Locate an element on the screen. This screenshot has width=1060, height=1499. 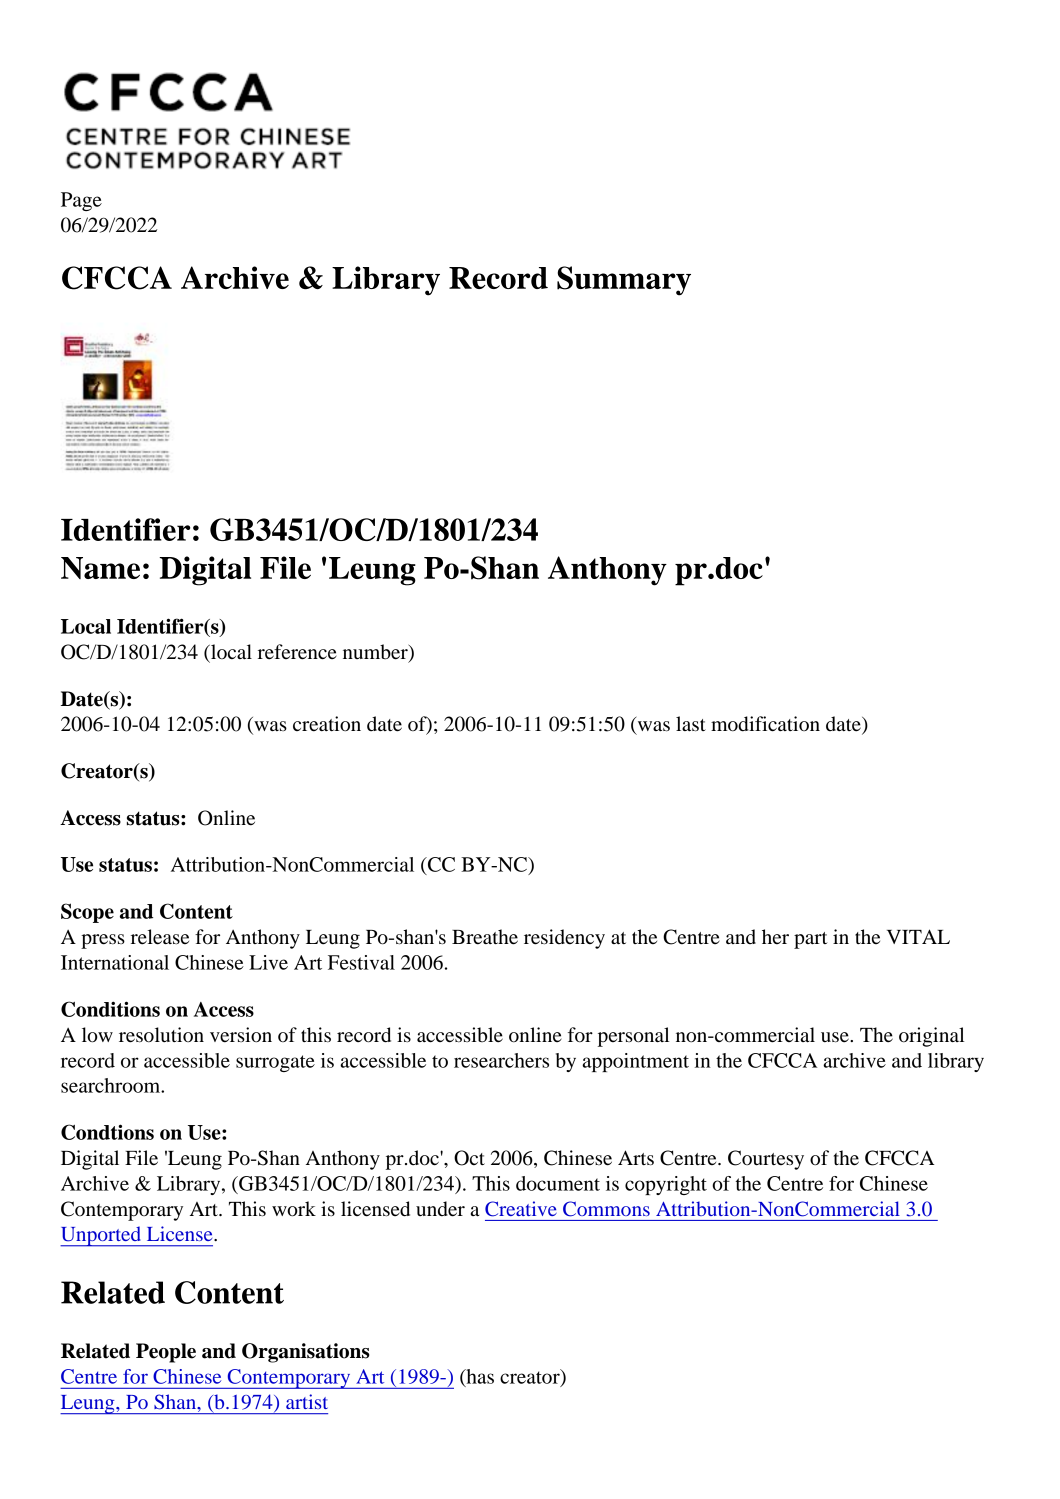
Courtesy is located at coordinates (766, 1160).
